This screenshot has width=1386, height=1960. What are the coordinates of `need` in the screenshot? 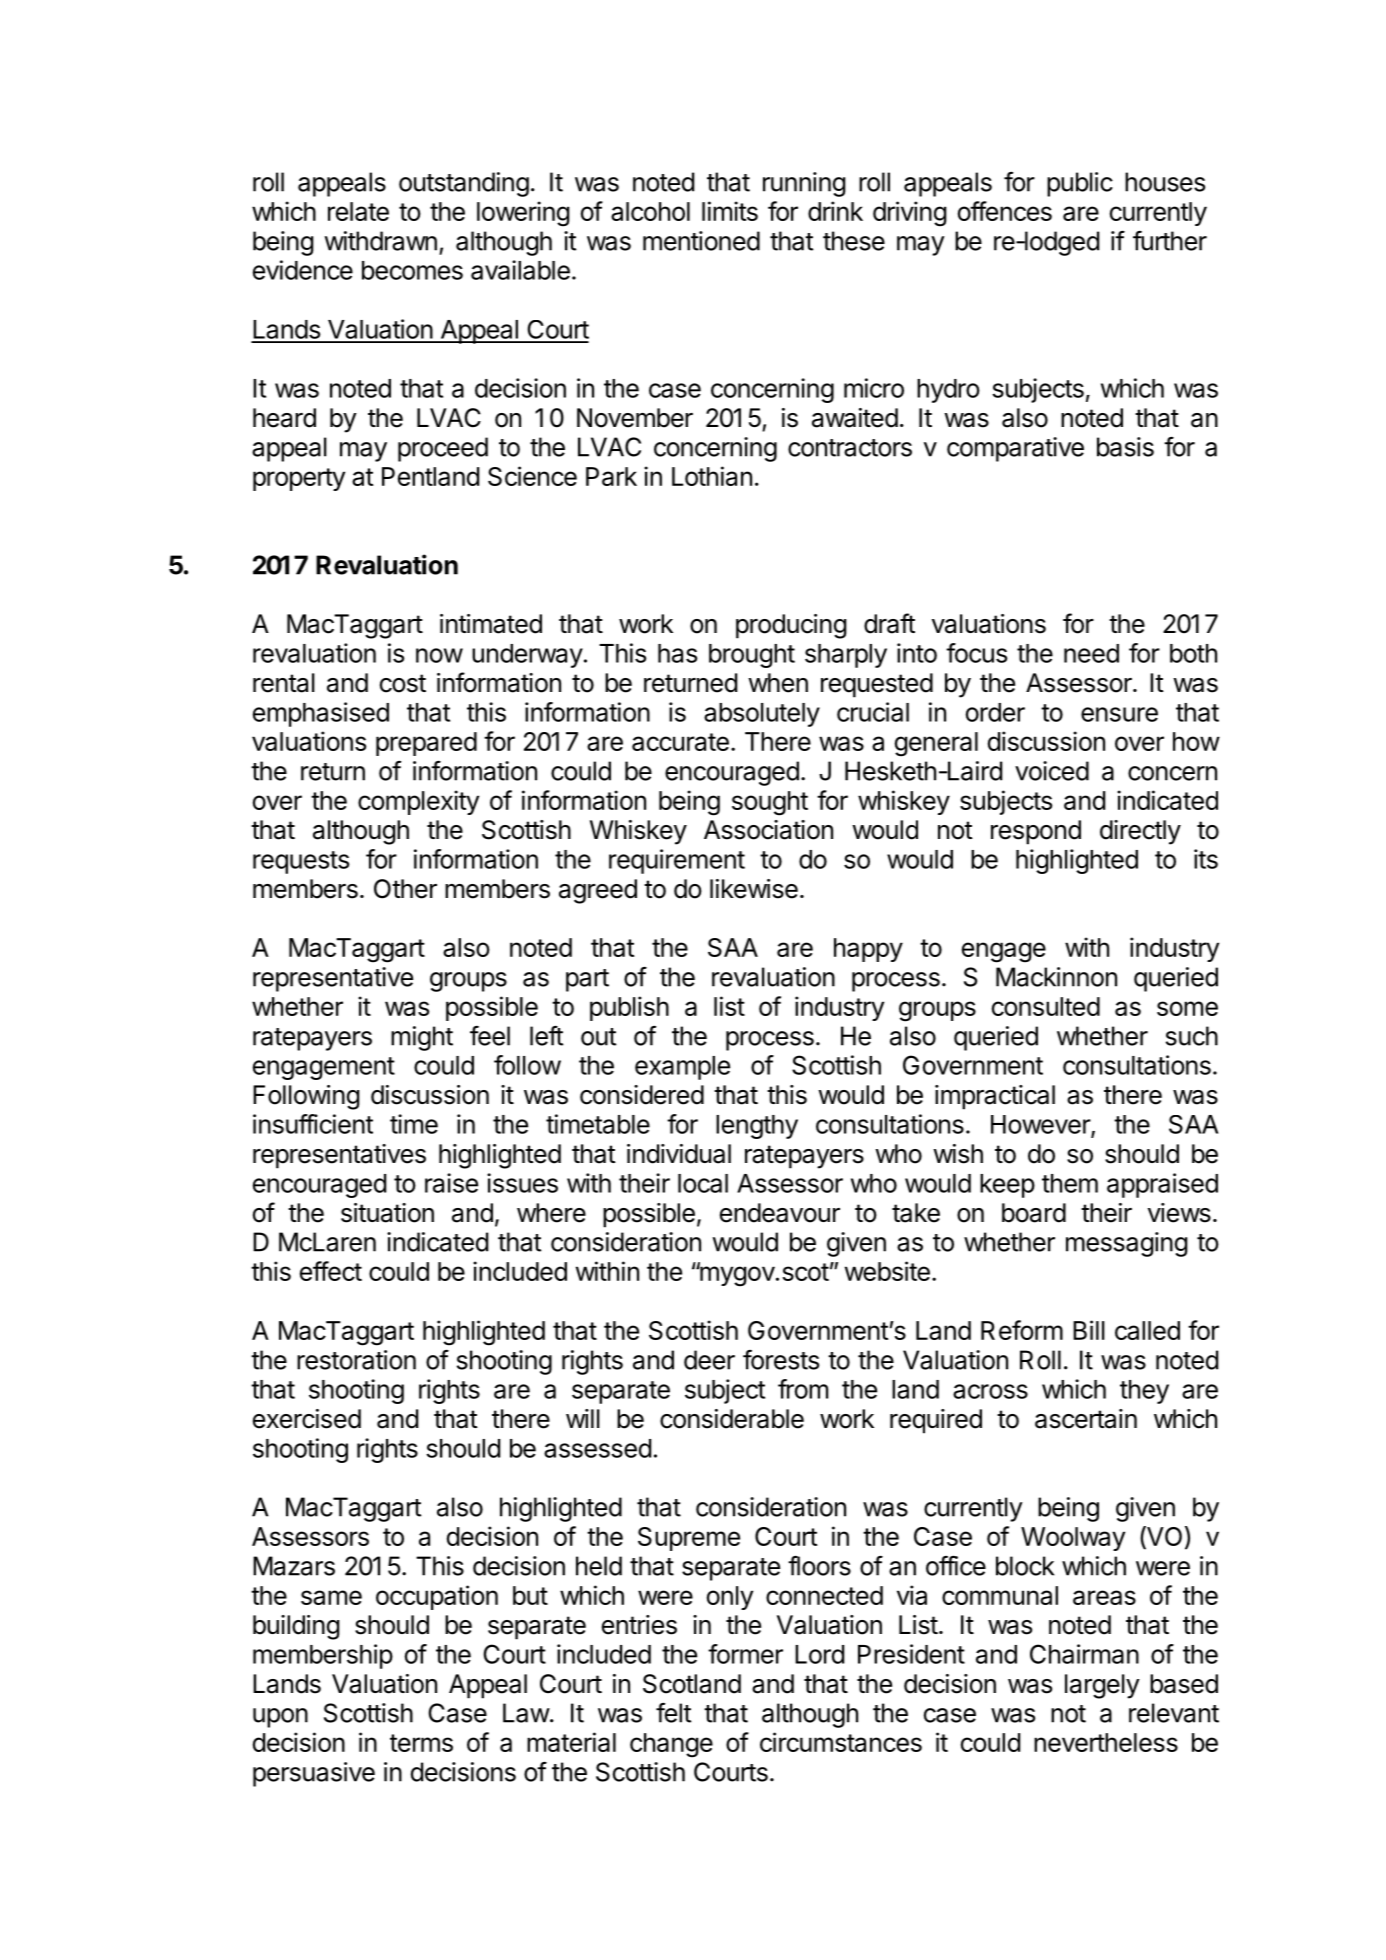 It's located at (1091, 653).
